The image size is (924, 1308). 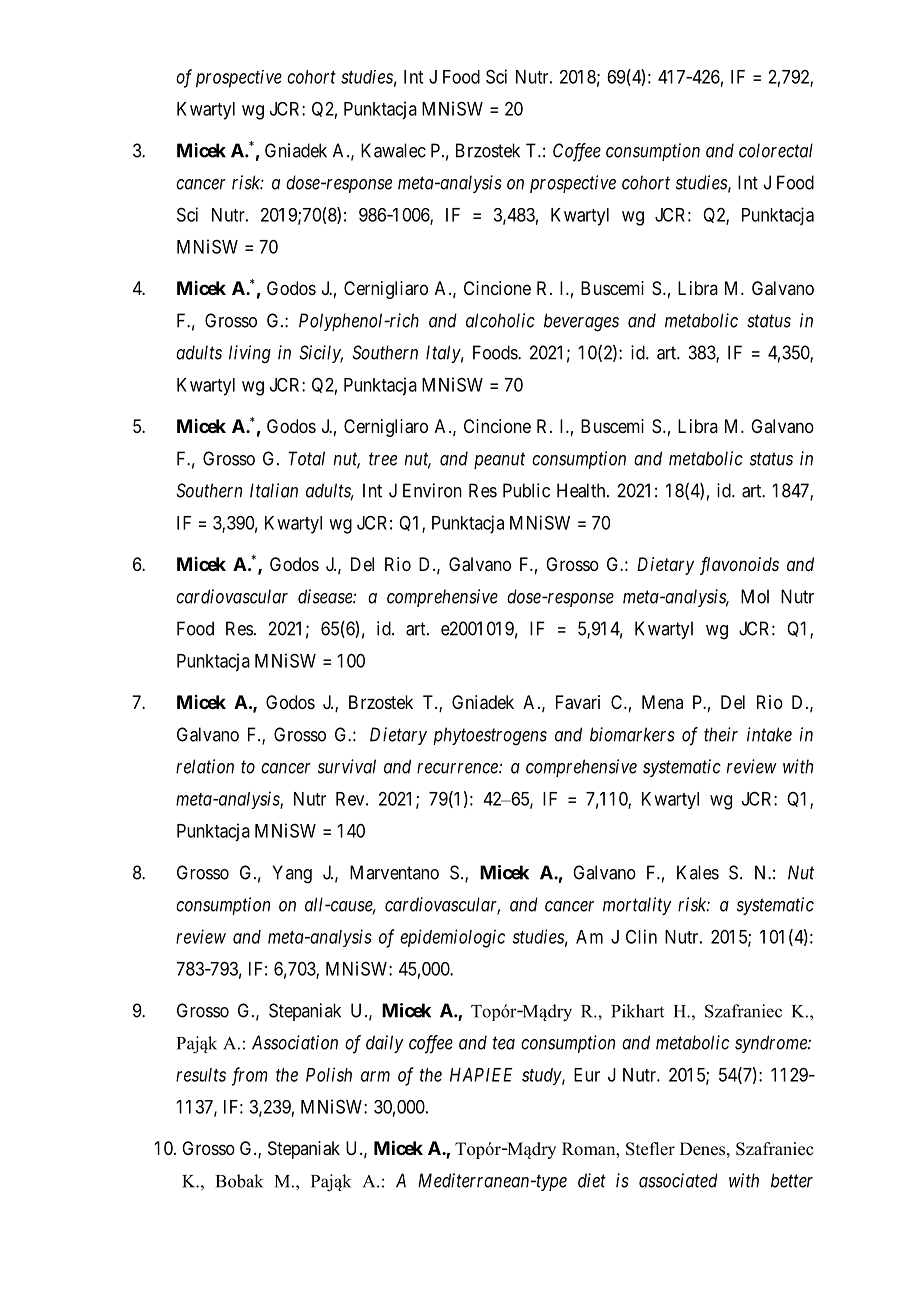 I want to click on from, so click(x=250, y=1076).
